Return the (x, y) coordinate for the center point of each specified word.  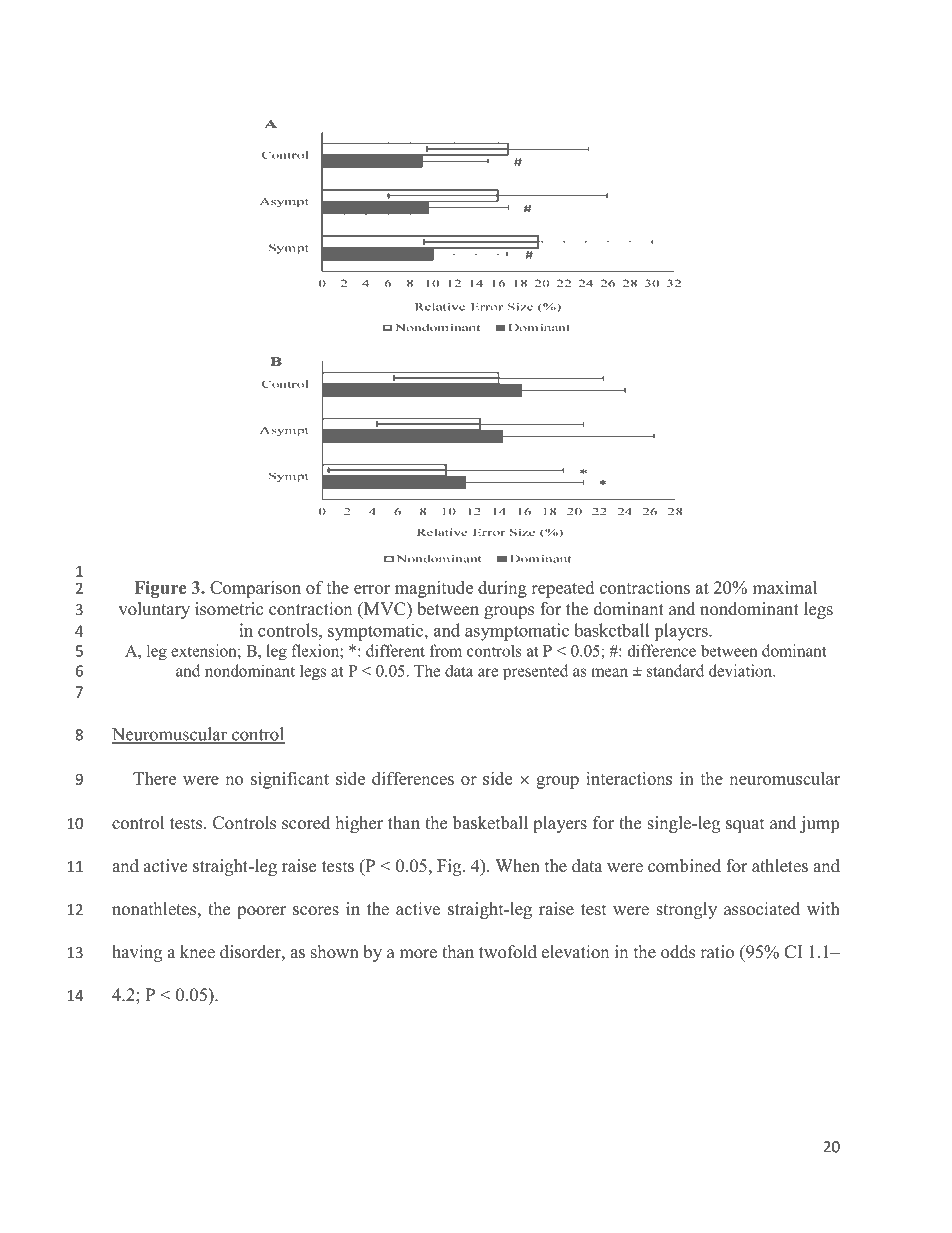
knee (197, 952)
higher (359, 824)
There (154, 778)
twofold (508, 952)
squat (745, 825)
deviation (742, 670)
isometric (229, 609)
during (502, 589)
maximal (784, 587)
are (488, 672)
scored (306, 823)
